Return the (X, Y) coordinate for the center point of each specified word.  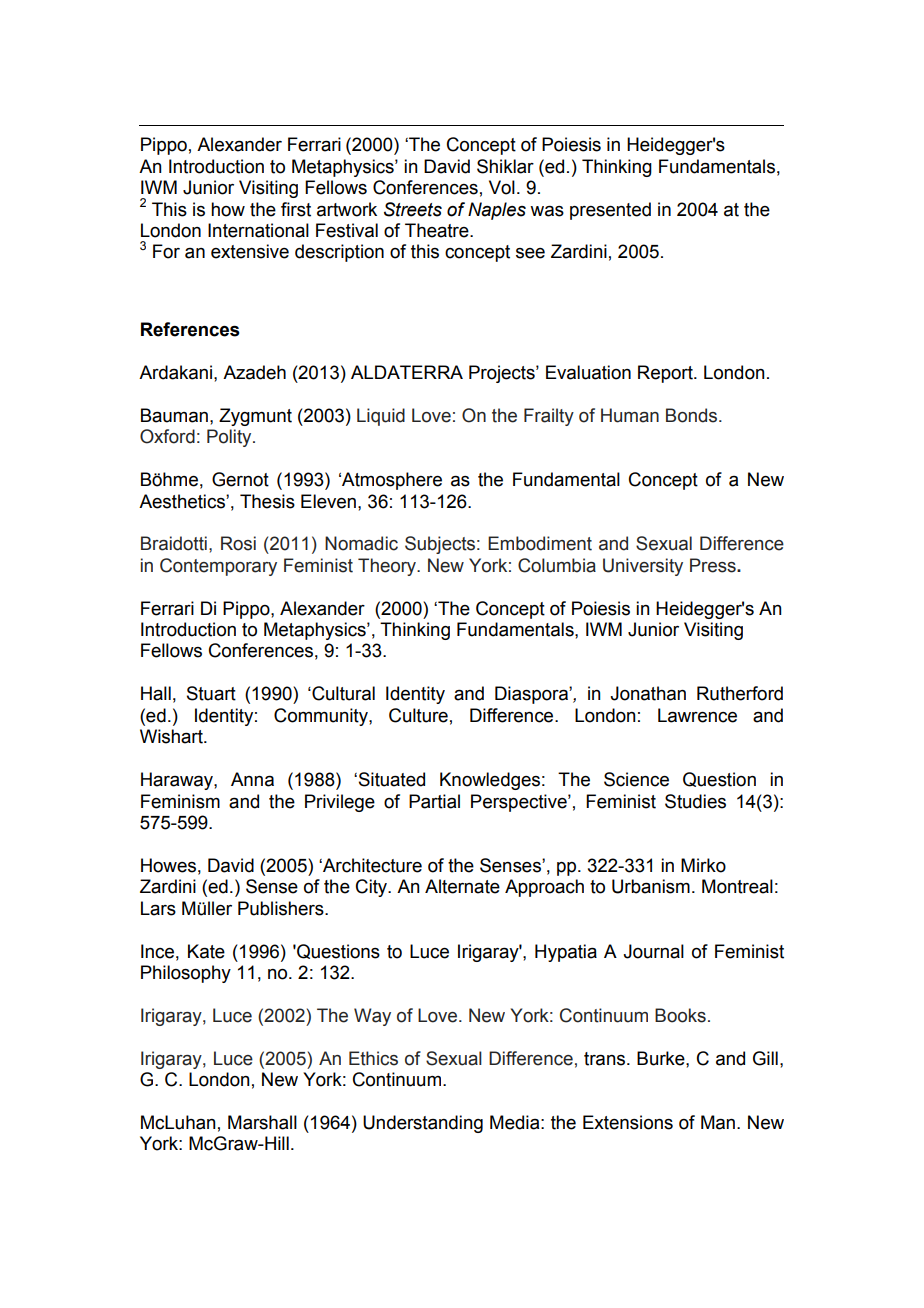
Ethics (373, 1058)
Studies (695, 801)
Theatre (438, 230)
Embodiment (540, 543)
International (258, 230)
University (643, 567)
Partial (434, 801)
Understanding (423, 1124)
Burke (662, 1058)
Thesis (267, 501)
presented (610, 211)
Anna (252, 779)
